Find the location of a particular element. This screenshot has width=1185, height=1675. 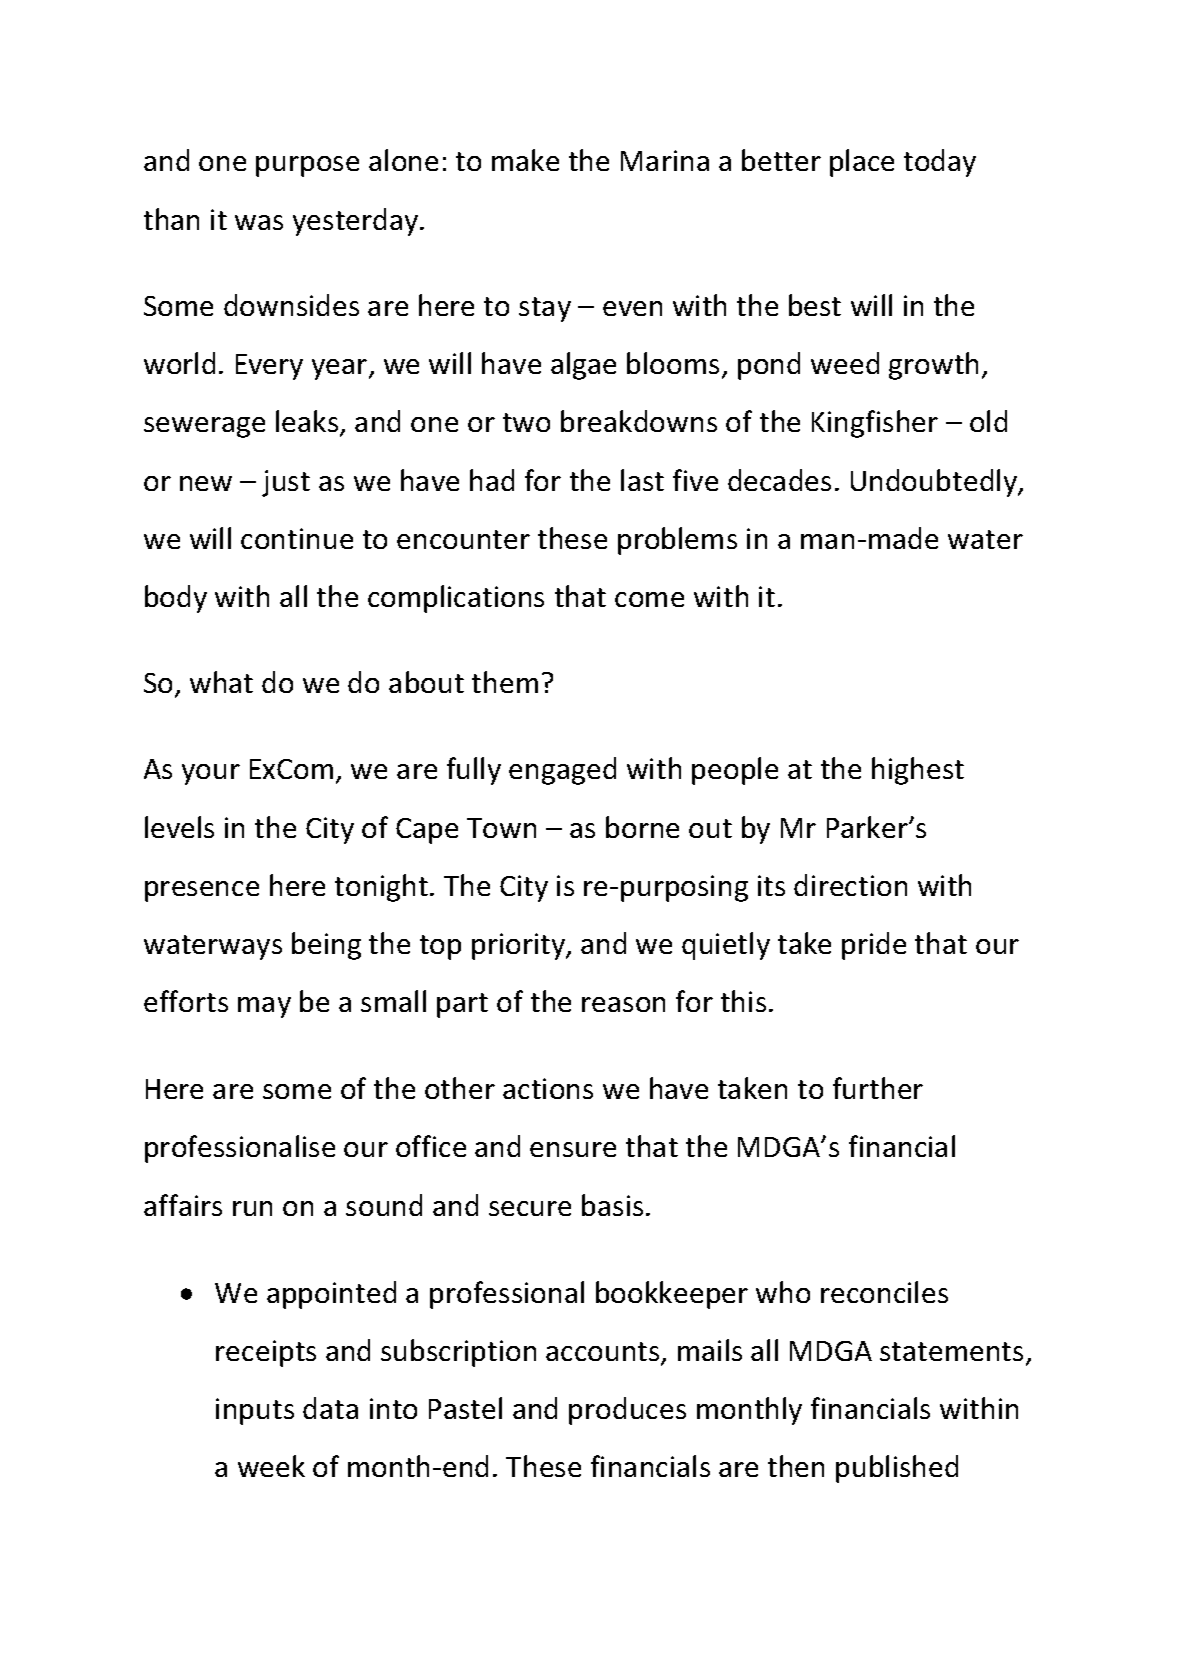

published is located at coordinates (897, 1469).
